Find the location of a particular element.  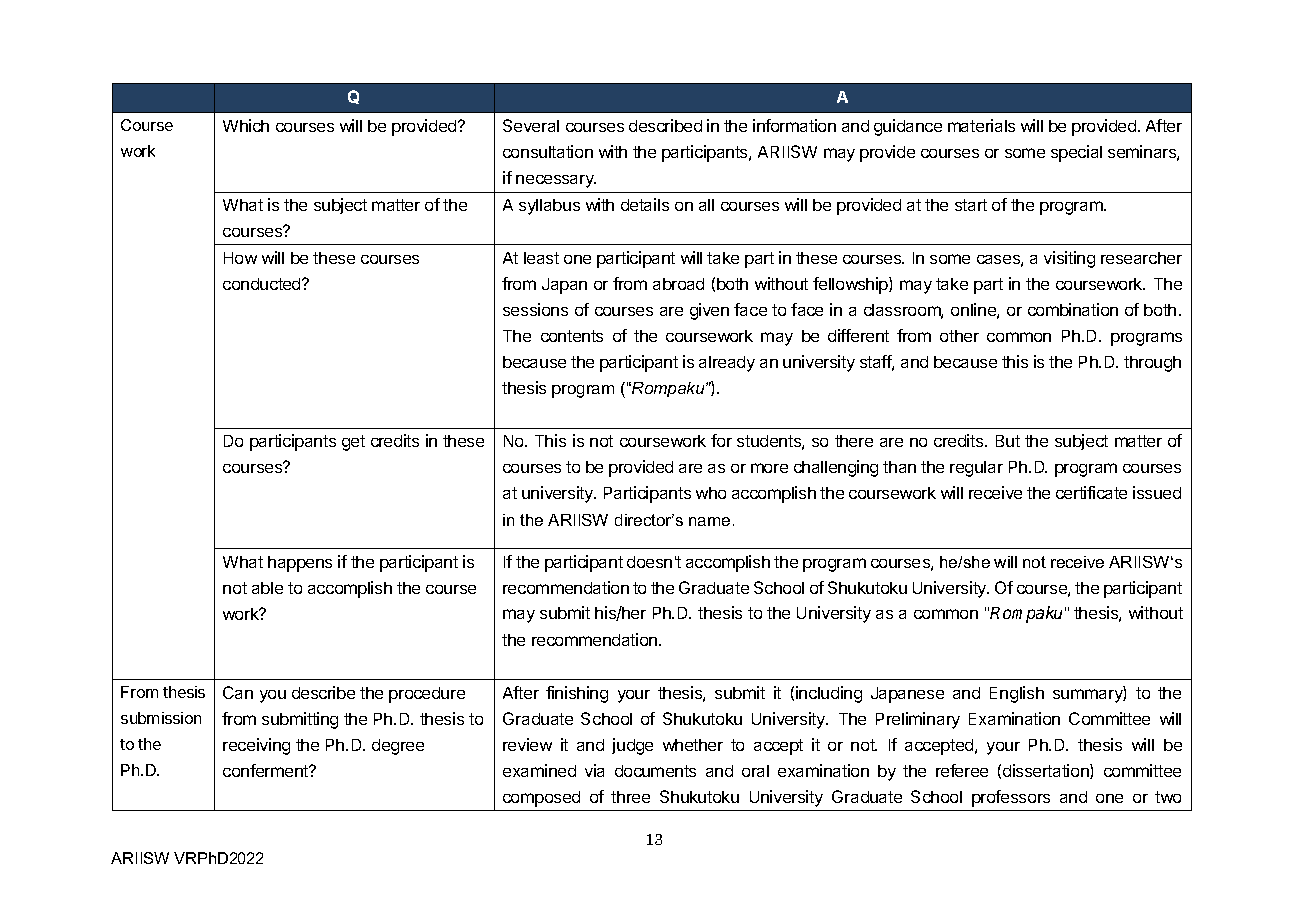

get is located at coordinates (353, 443).
